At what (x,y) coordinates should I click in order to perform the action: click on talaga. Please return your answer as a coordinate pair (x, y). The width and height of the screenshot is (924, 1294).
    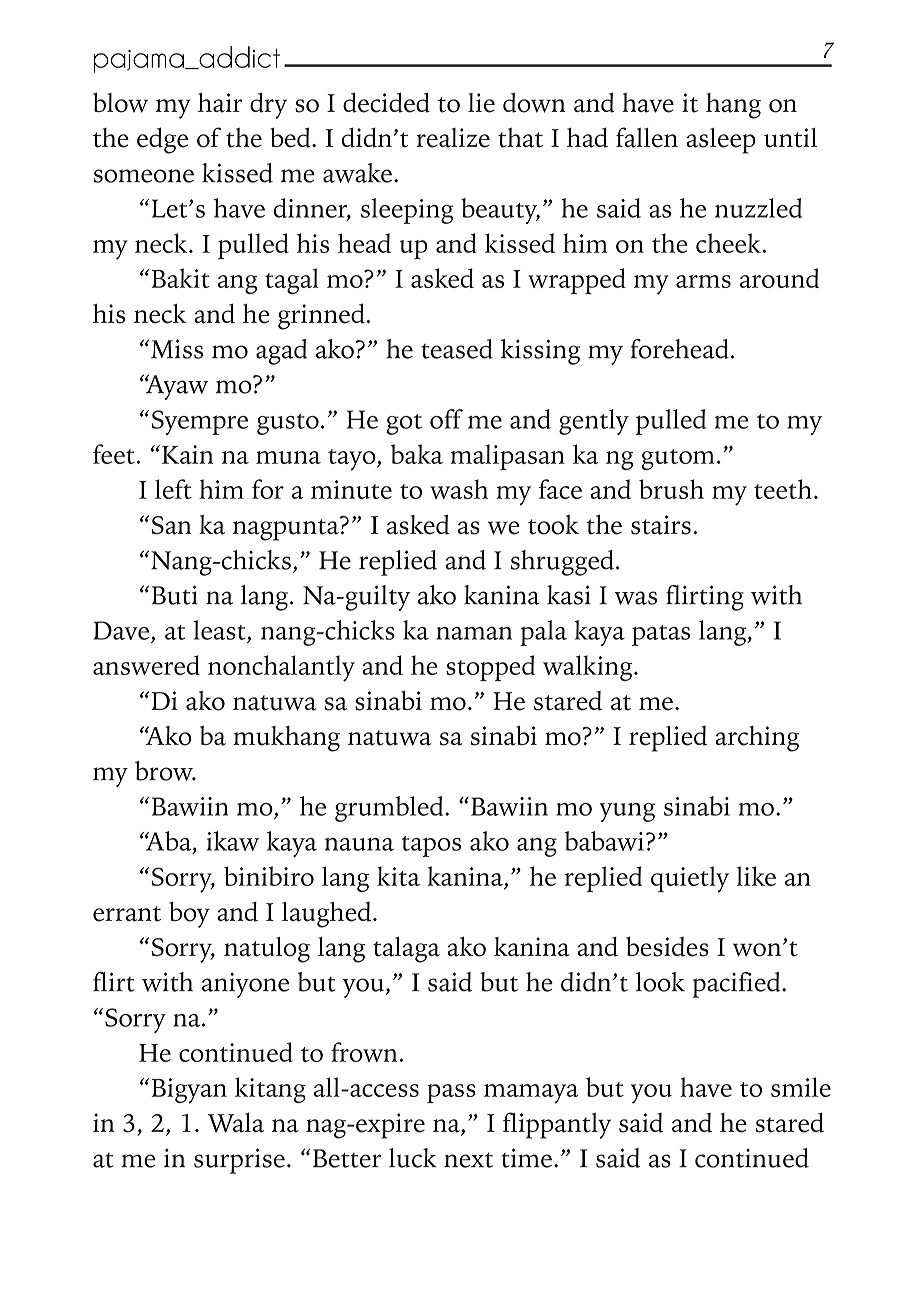
    Looking at the image, I should click on (406, 950).
